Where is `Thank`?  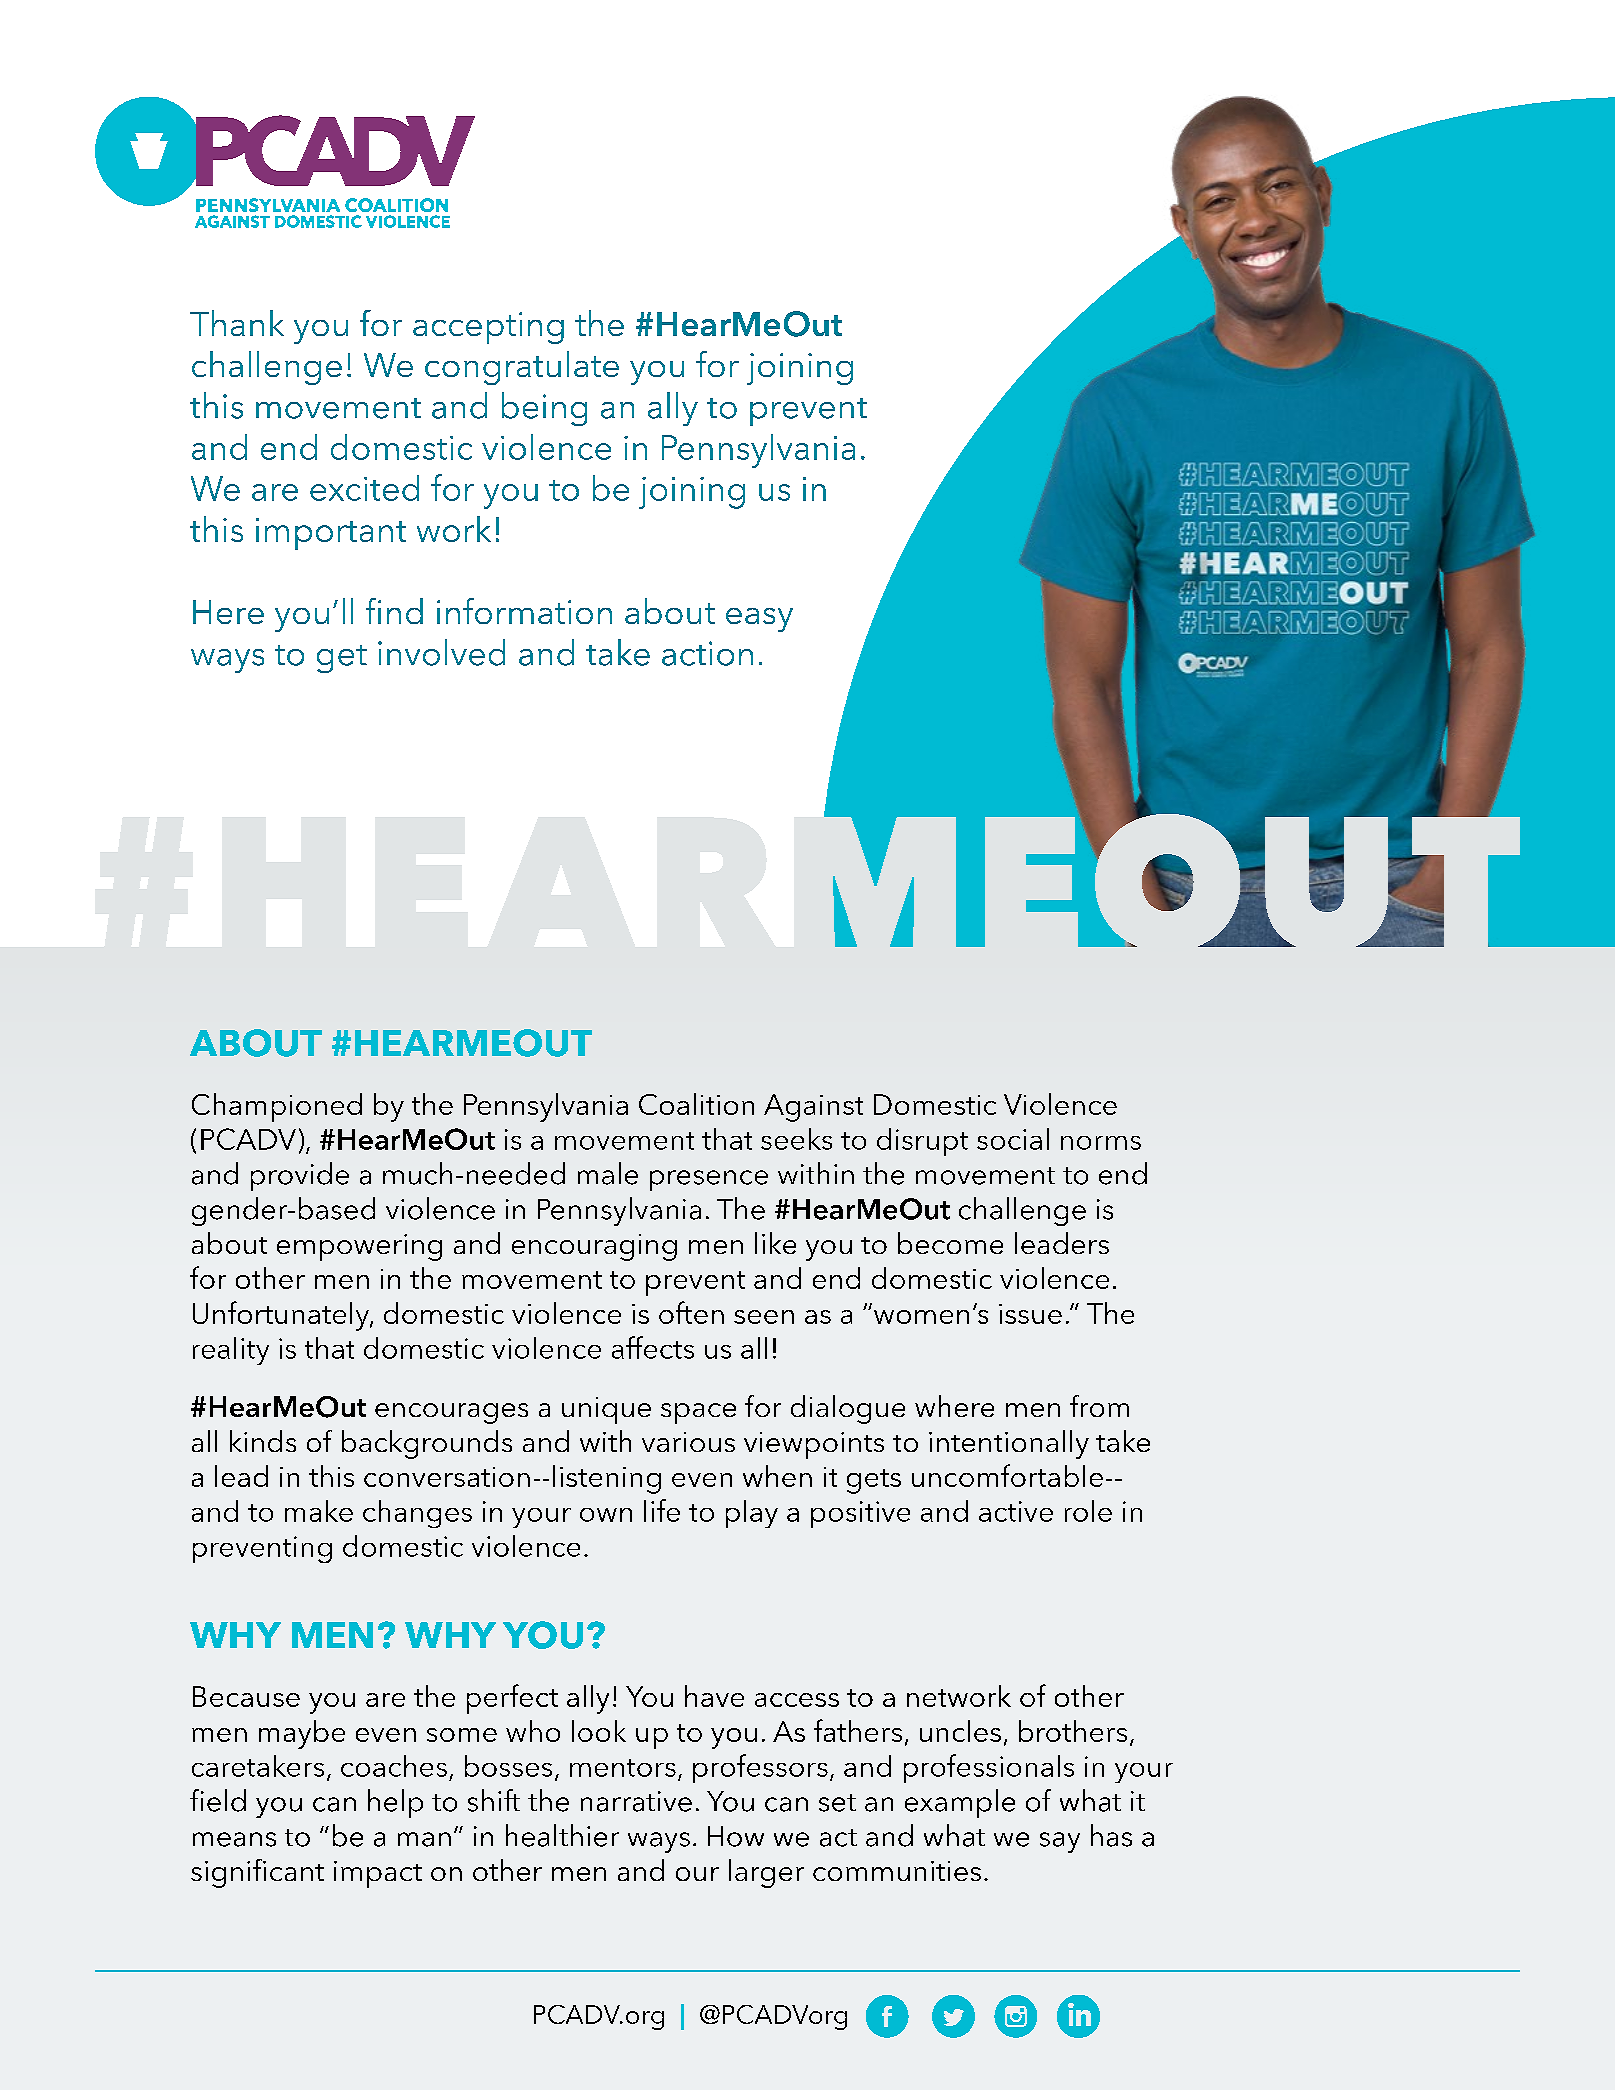 Thank is located at coordinates (237, 323).
